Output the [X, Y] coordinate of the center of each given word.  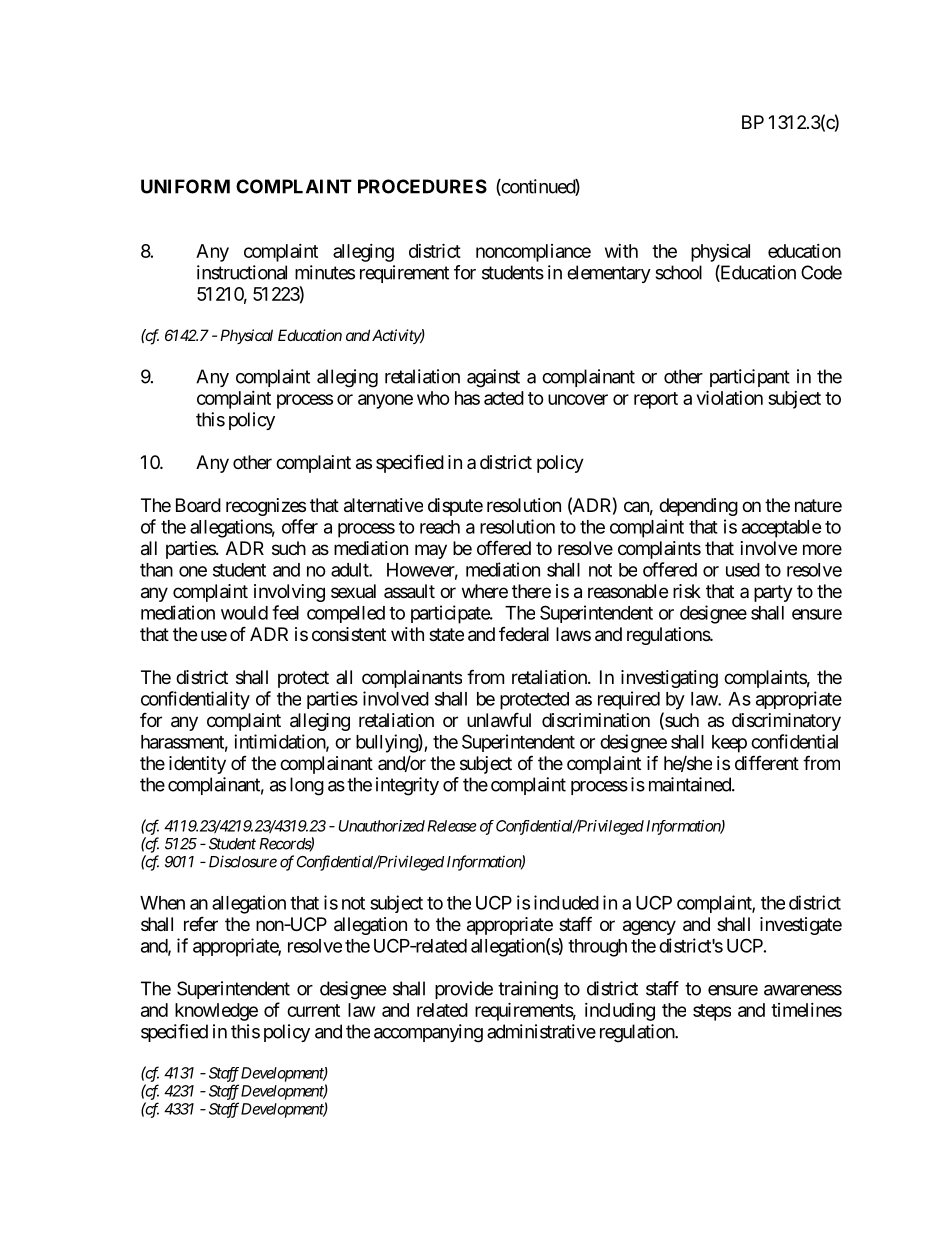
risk [687, 591]
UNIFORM [185, 186]
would [244, 613]
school [678, 272]
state [446, 635]
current [313, 1010]
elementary [609, 274]
